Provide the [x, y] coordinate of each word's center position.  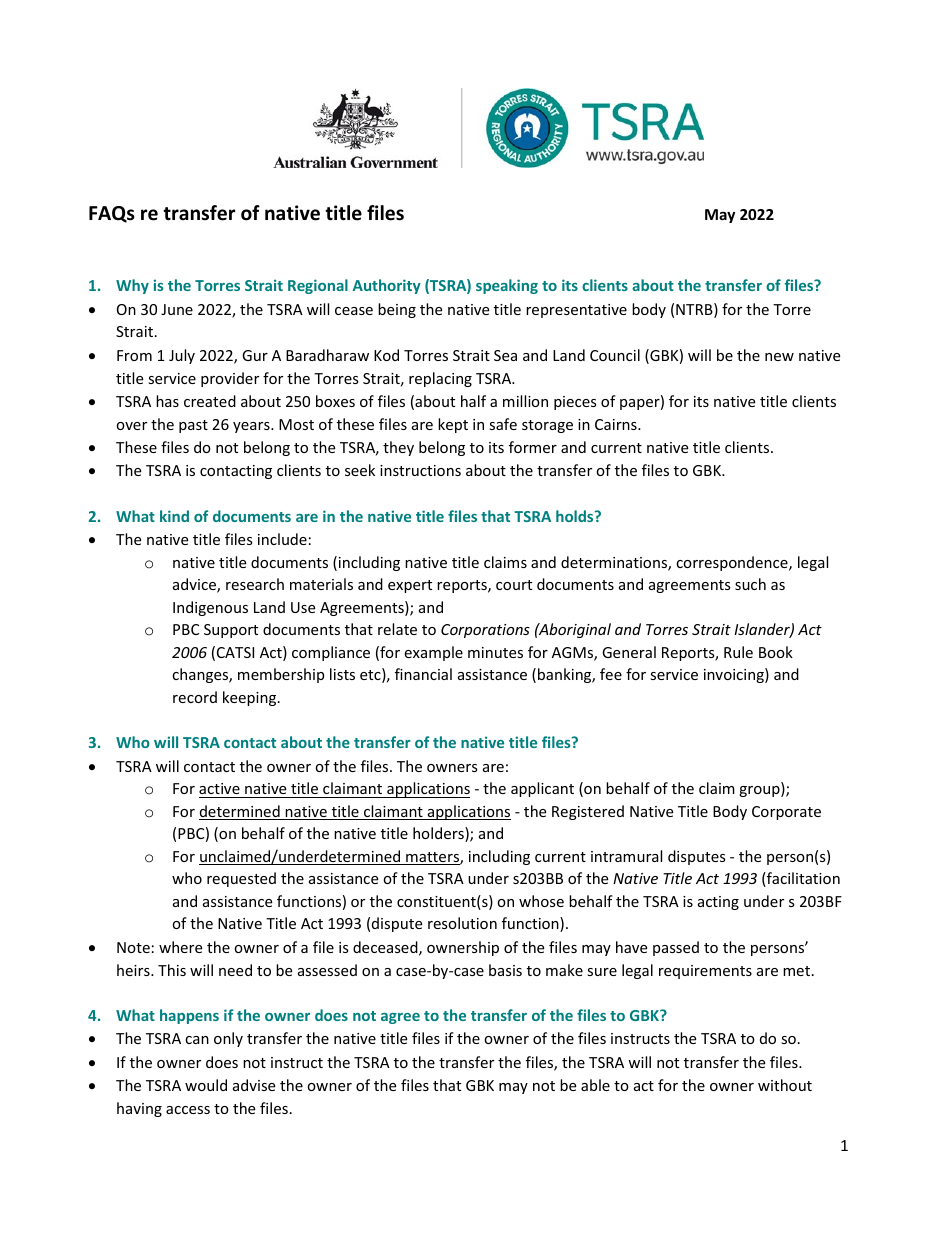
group [760, 791]
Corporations [485, 631]
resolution [462, 923]
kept [453, 425]
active [219, 788]
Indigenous [210, 608]
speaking [507, 286]
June [177, 309]
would [206, 1085]
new [779, 357]
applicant [542, 789]
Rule [738, 652]
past [193, 426]
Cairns [617, 424]
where [180, 947]
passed [676, 948]
